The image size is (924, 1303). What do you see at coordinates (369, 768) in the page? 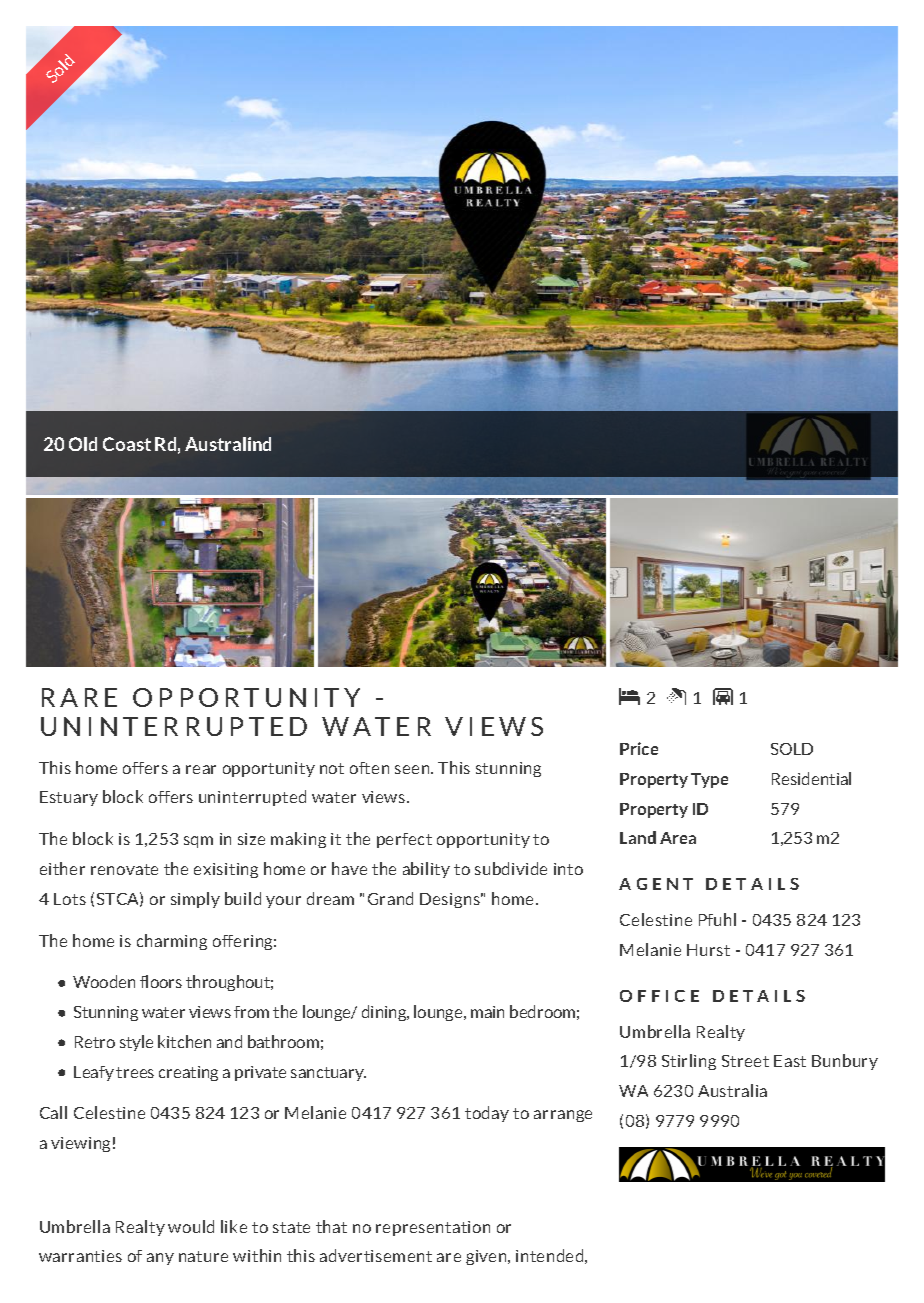
I see `often` at bounding box center [369, 768].
